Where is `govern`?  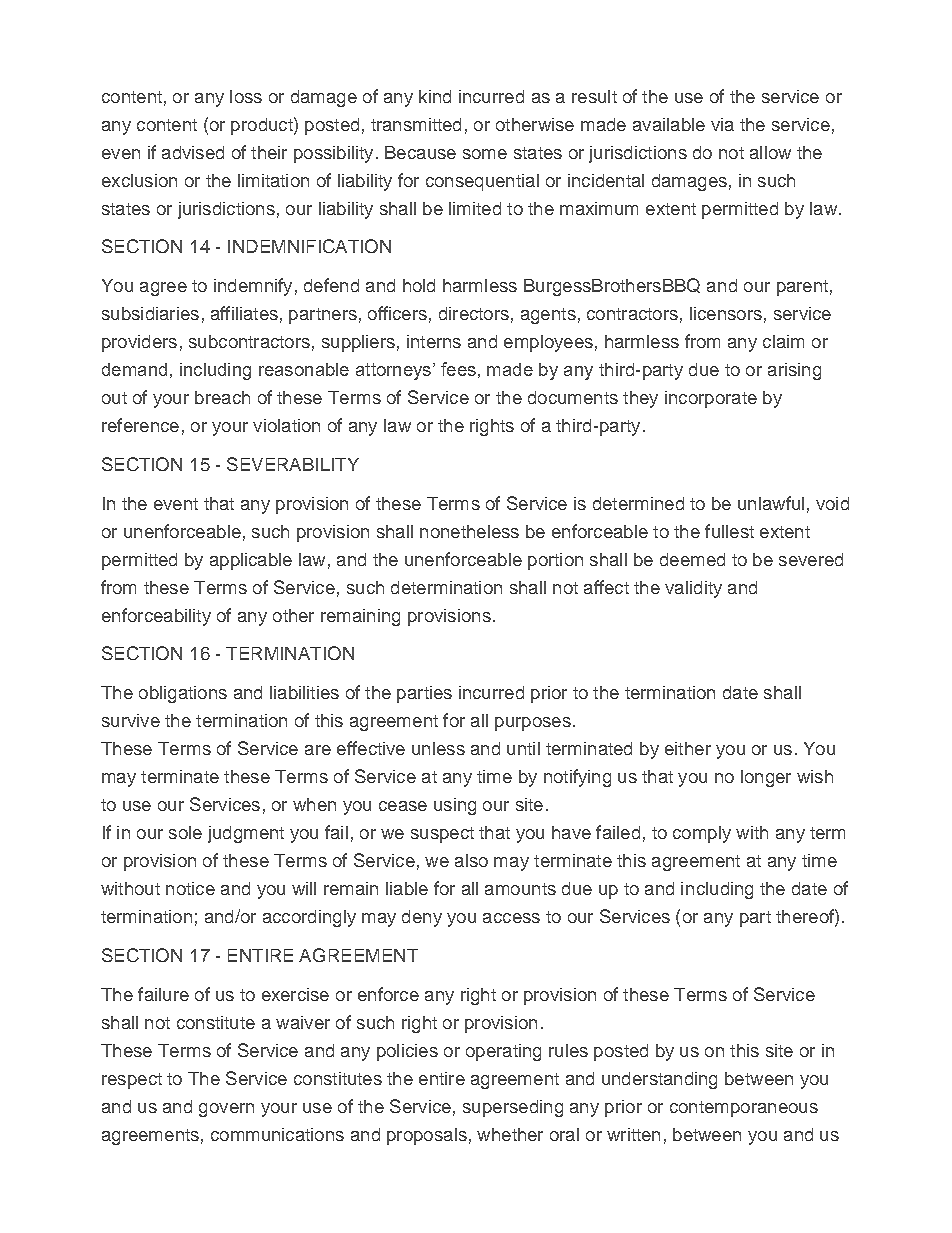
govern is located at coordinates (226, 1110).
